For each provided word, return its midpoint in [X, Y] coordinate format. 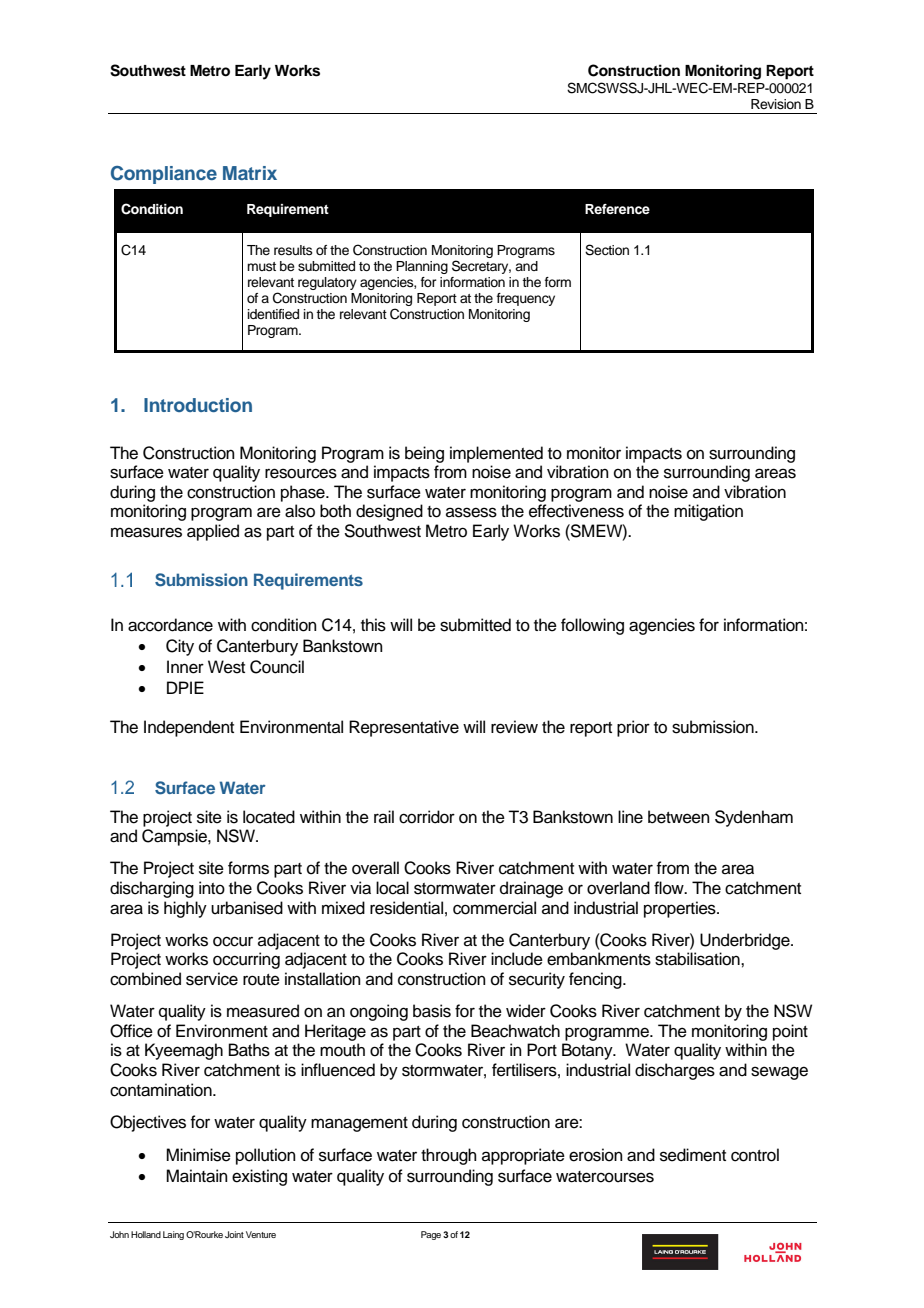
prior [633, 728]
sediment [693, 1155]
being [424, 454]
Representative [404, 728]
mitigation [708, 512]
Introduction [198, 405]
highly [185, 909]
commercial [494, 908]
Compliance [164, 175]
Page [431, 1235]
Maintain [197, 1176]
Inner [185, 667]
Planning [422, 267]
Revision [776, 104]
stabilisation [698, 959]
